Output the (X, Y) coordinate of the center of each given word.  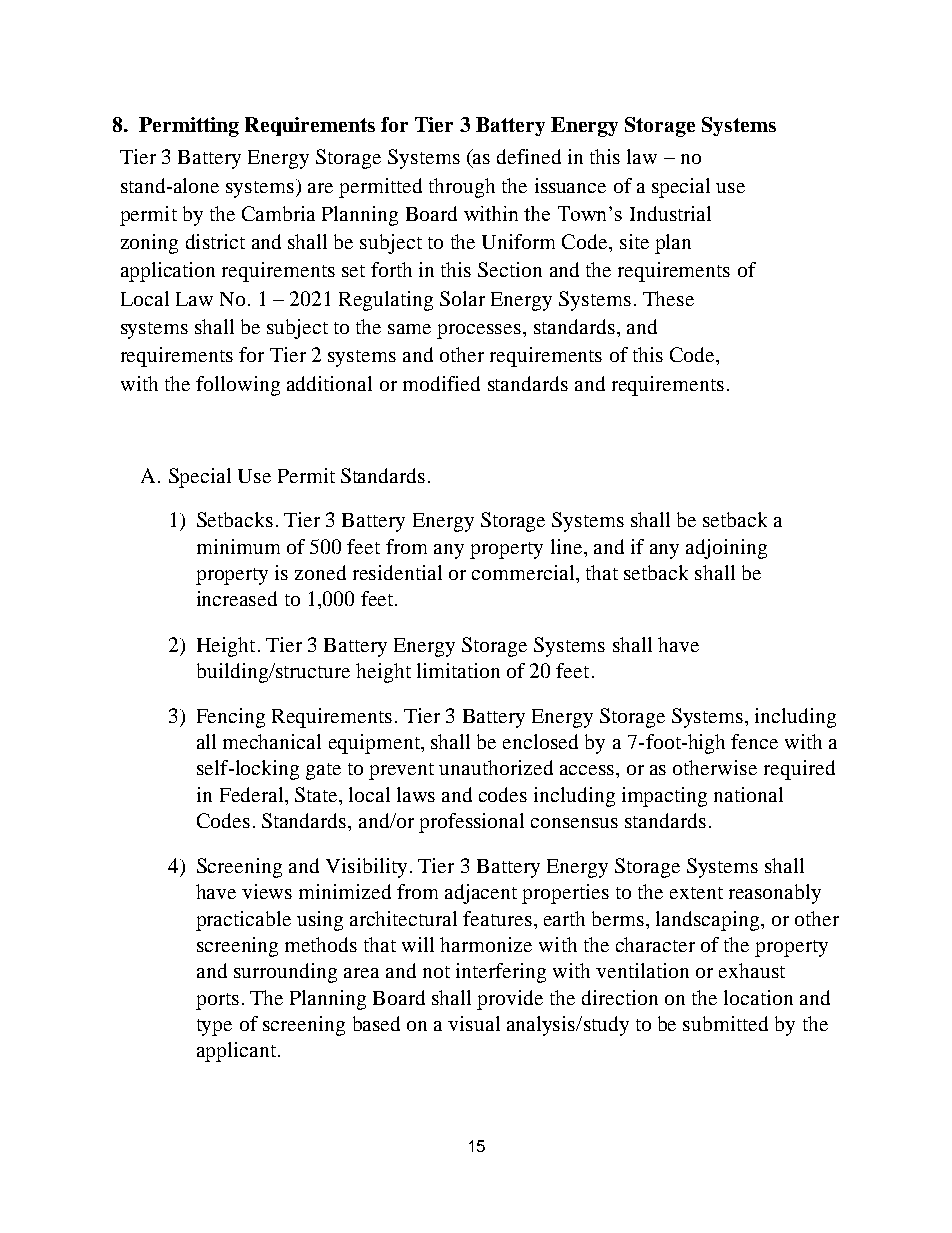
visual (474, 1023)
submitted (725, 1023)
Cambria (278, 213)
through (462, 188)
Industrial (670, 213)
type (214, 1027)
